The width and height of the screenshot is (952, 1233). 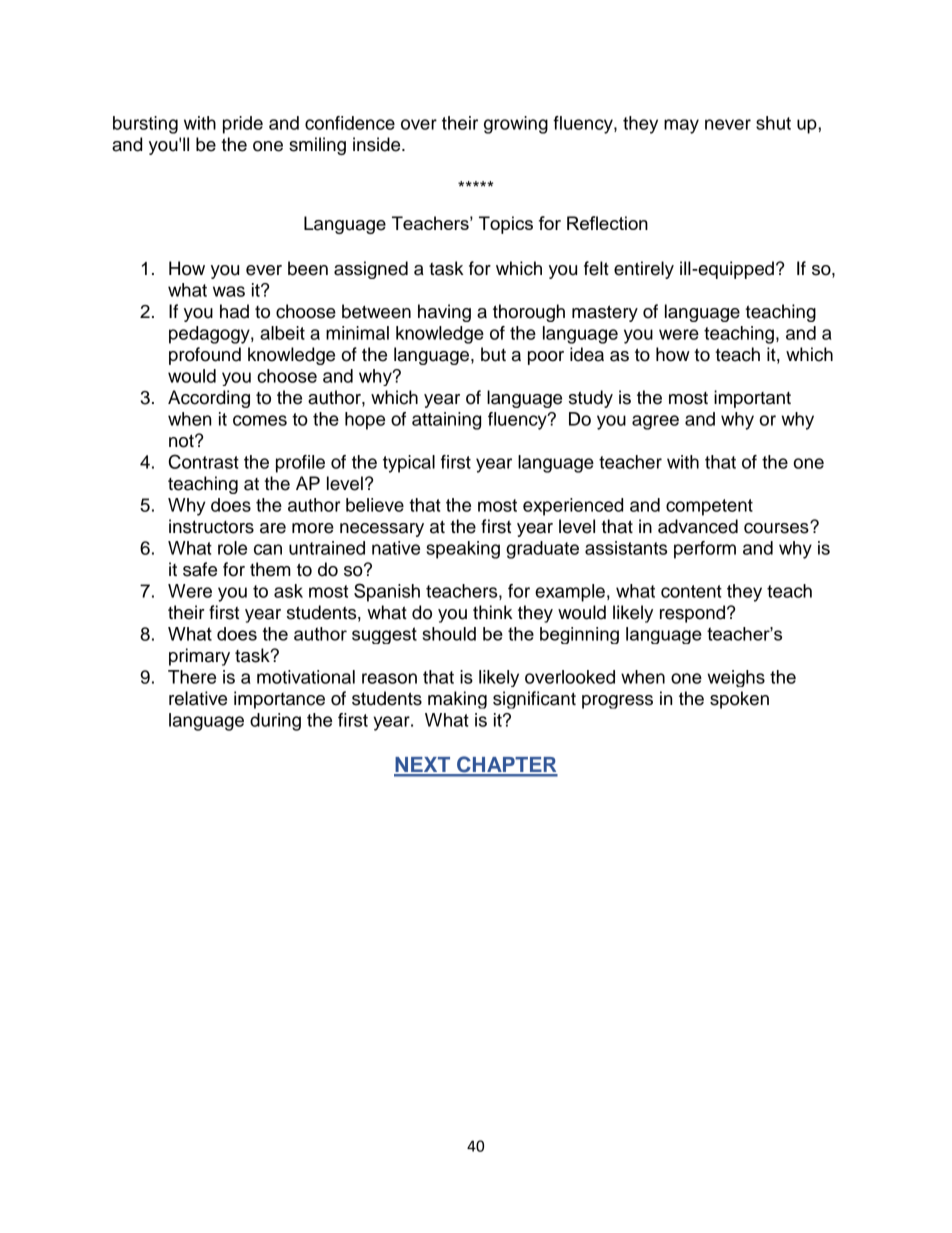 What do you see at coordinates (211, 526) in the screenshot?
I see `instructors` at bounding box center [211, 526].
